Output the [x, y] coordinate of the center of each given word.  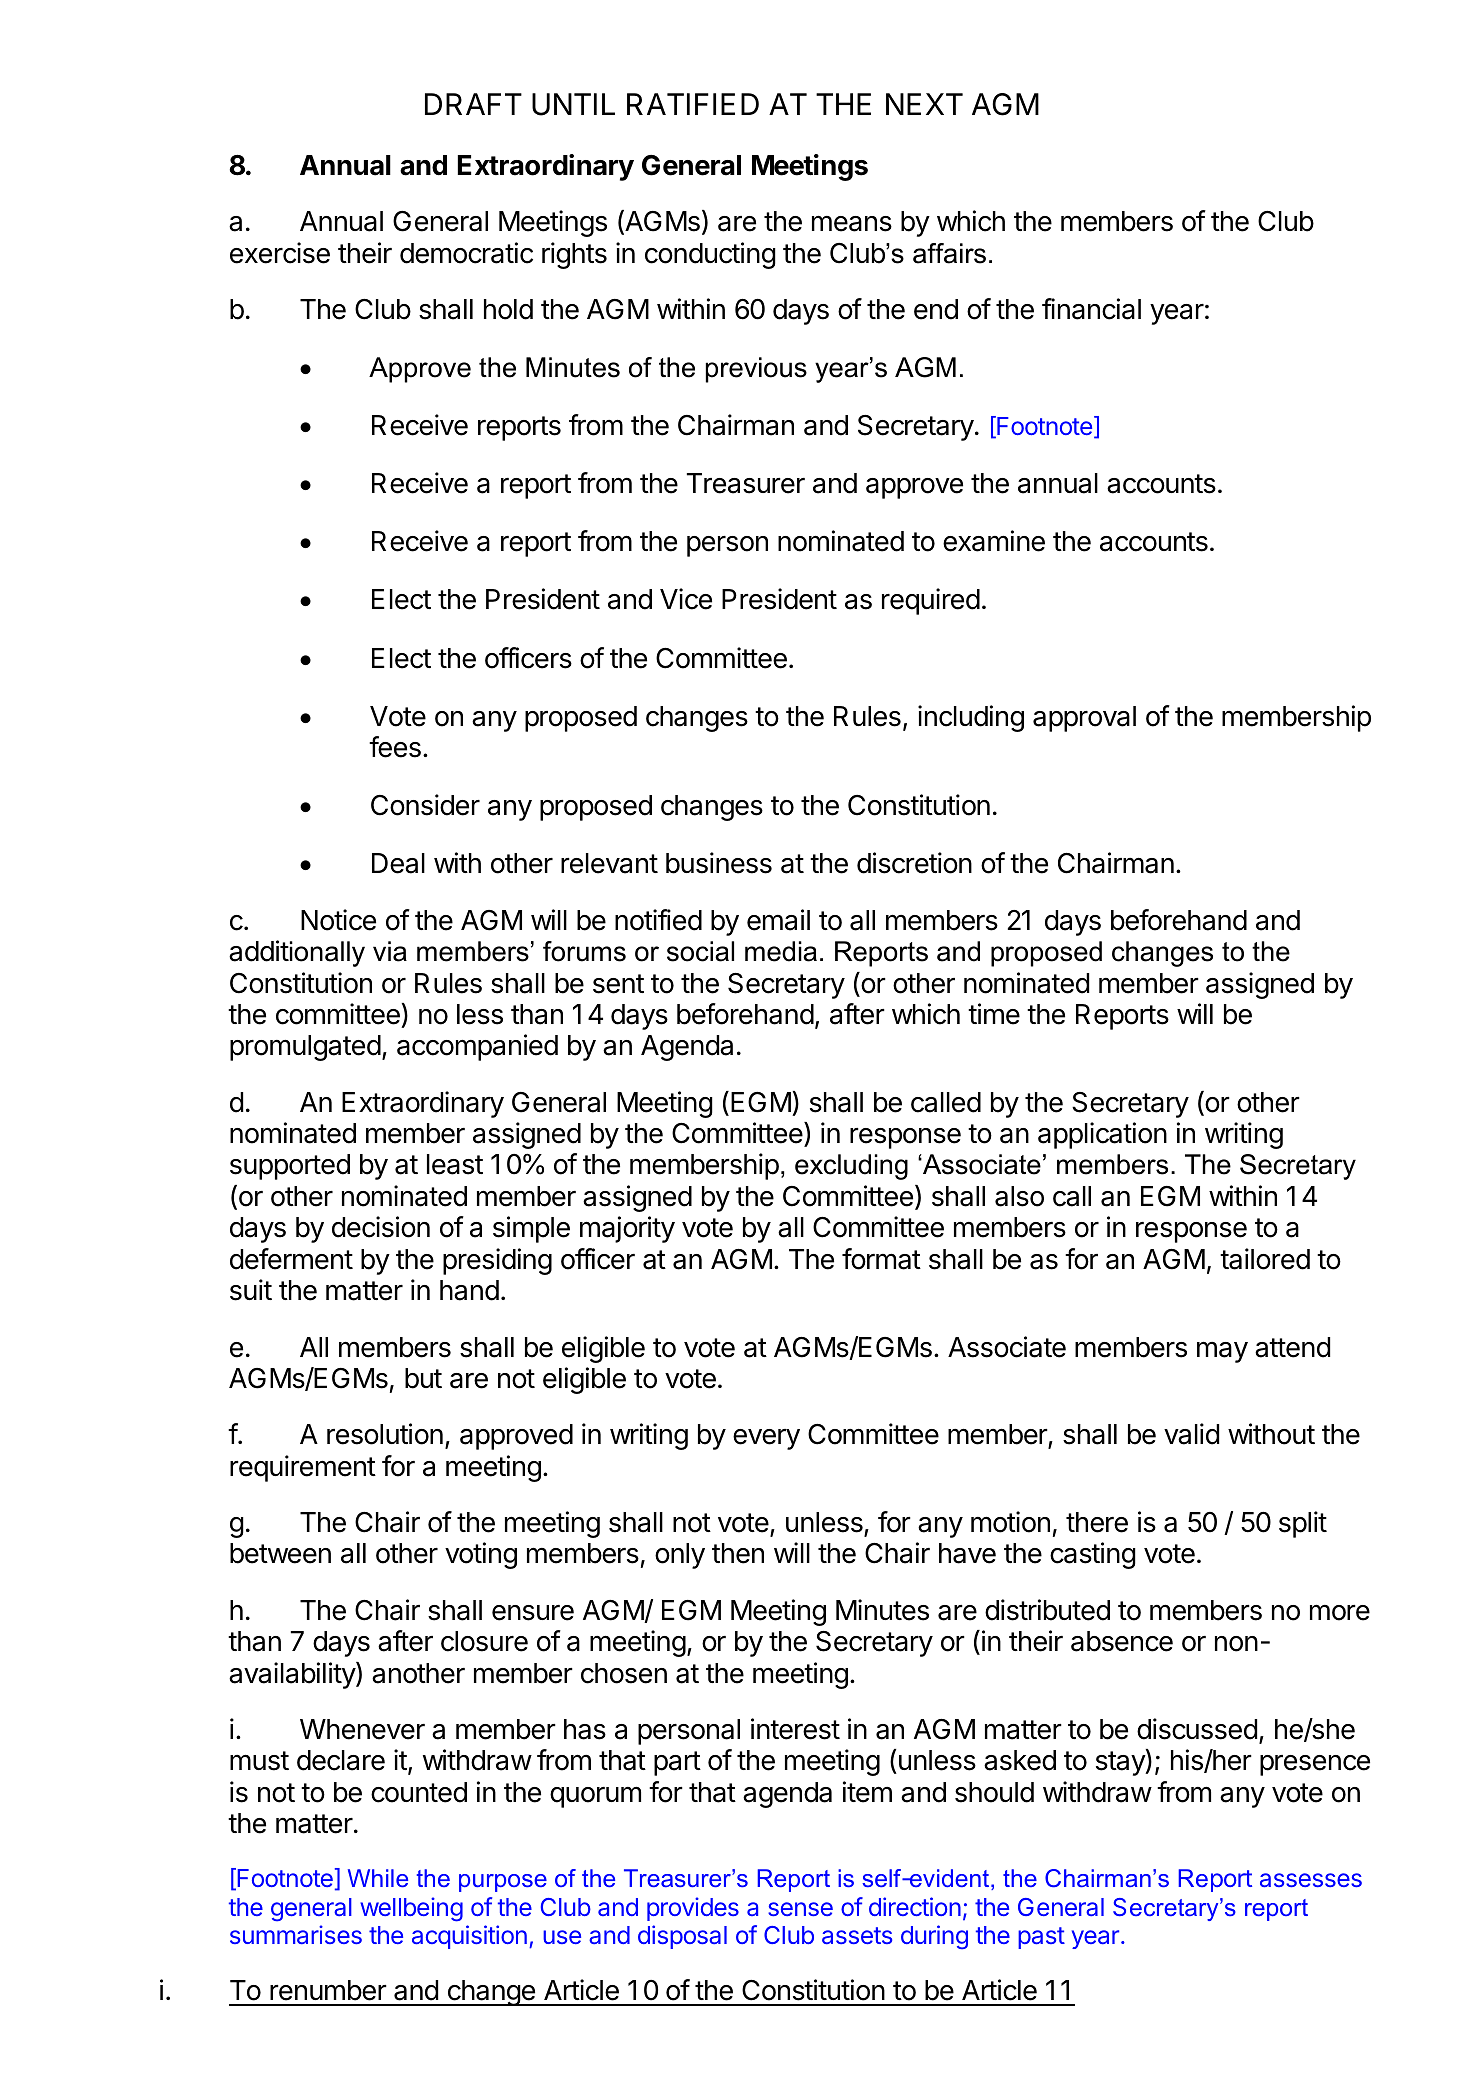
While [378, 1878]
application [1102, 1135]
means [852, 223]
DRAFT [473, 104]
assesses [1311, 1880]
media [781, 951]
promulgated [305, 1048]
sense [800, 1909]
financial [1091, 309]
